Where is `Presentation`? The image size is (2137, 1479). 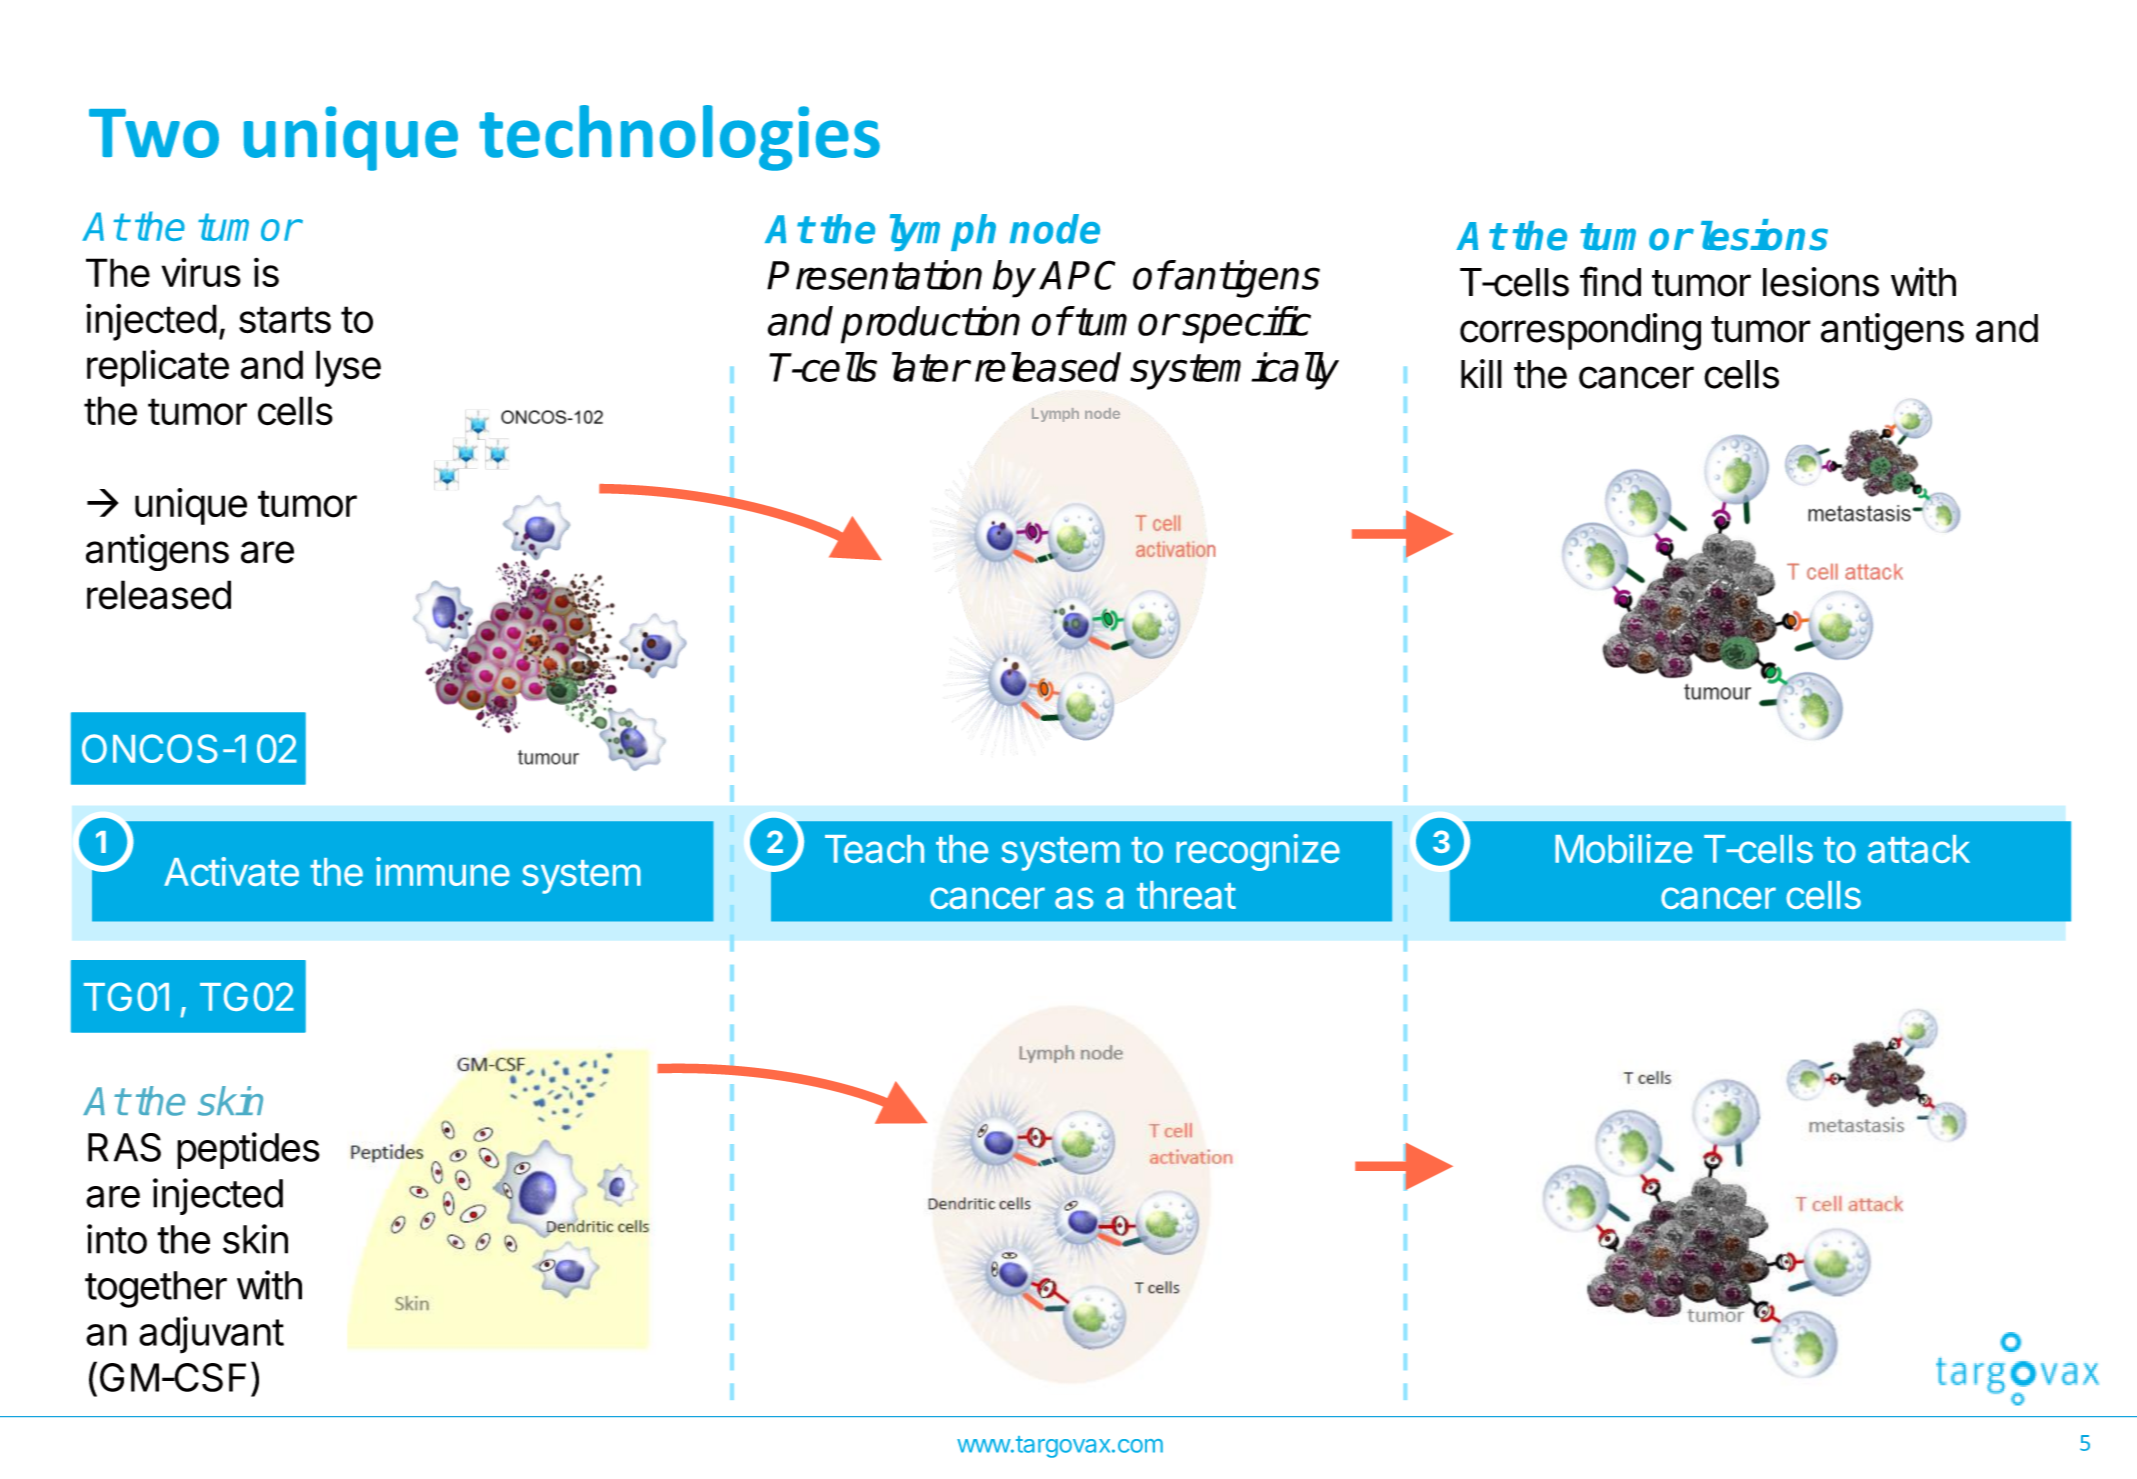 Presentation is located at coordinates (874, 275).
